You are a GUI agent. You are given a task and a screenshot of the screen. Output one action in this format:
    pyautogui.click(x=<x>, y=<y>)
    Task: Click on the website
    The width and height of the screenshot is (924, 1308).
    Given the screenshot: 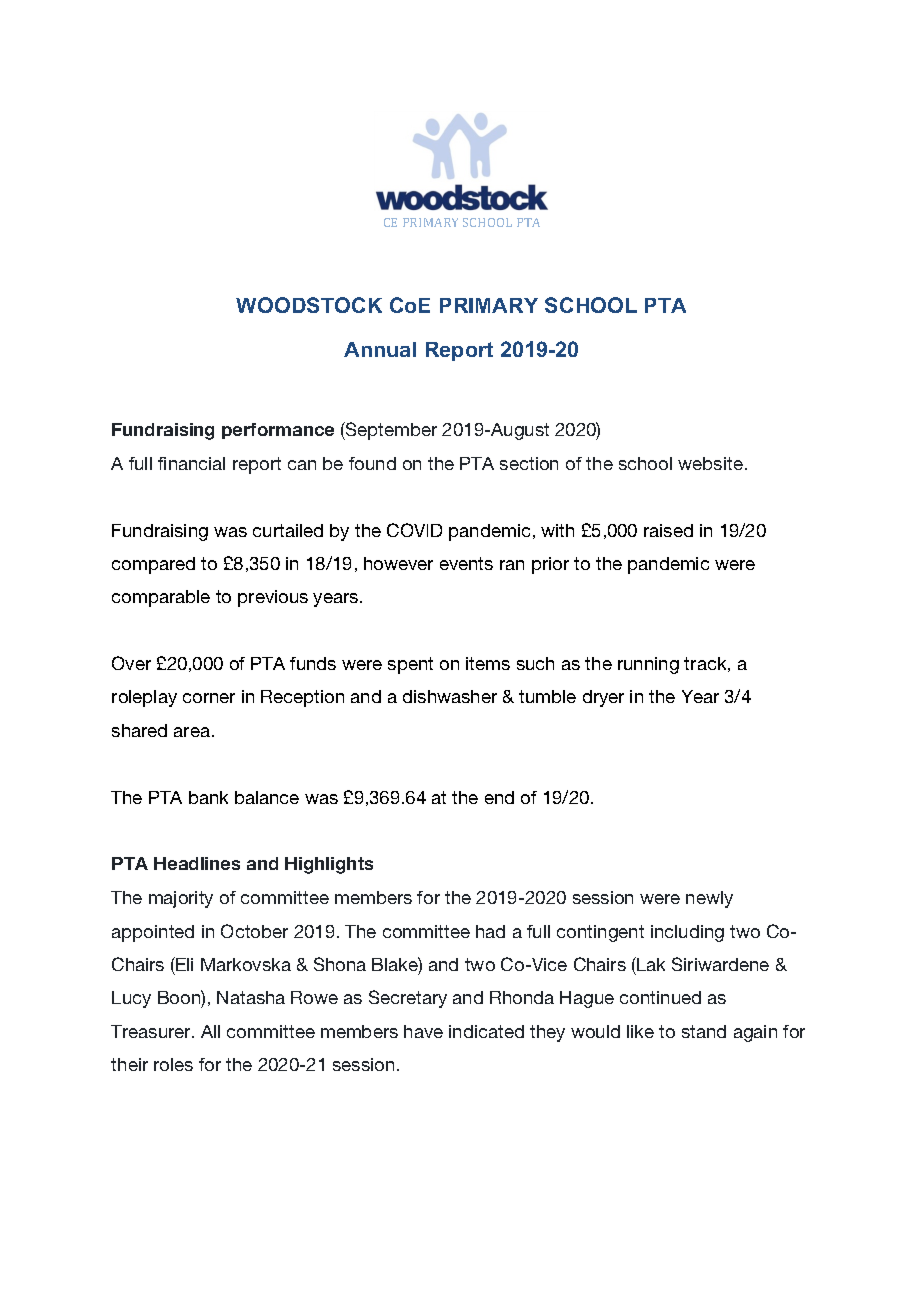 What is the action you would take?
    pyautogui.click(x=710, y=463)
